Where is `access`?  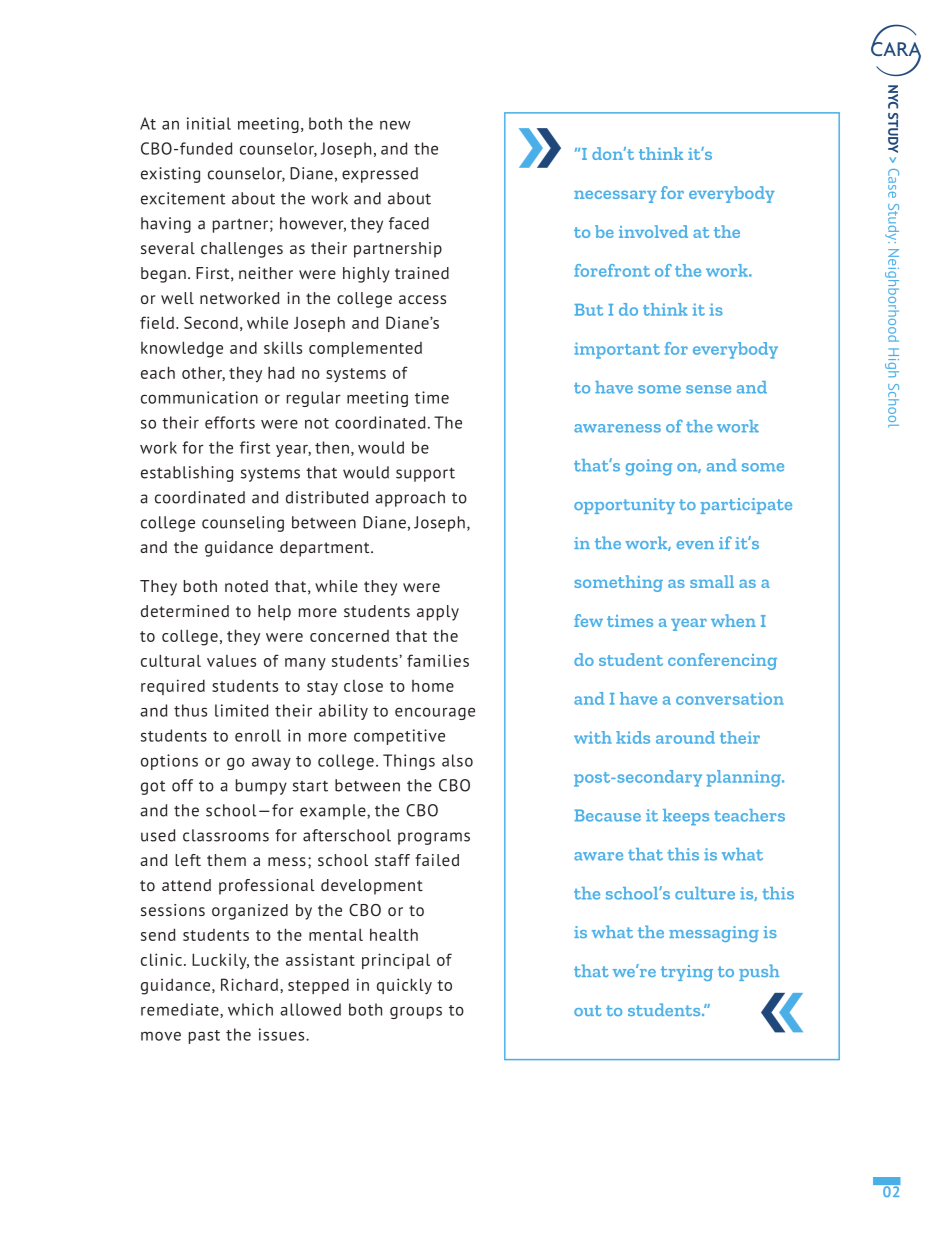 access is located at coordinates (422, 299).
